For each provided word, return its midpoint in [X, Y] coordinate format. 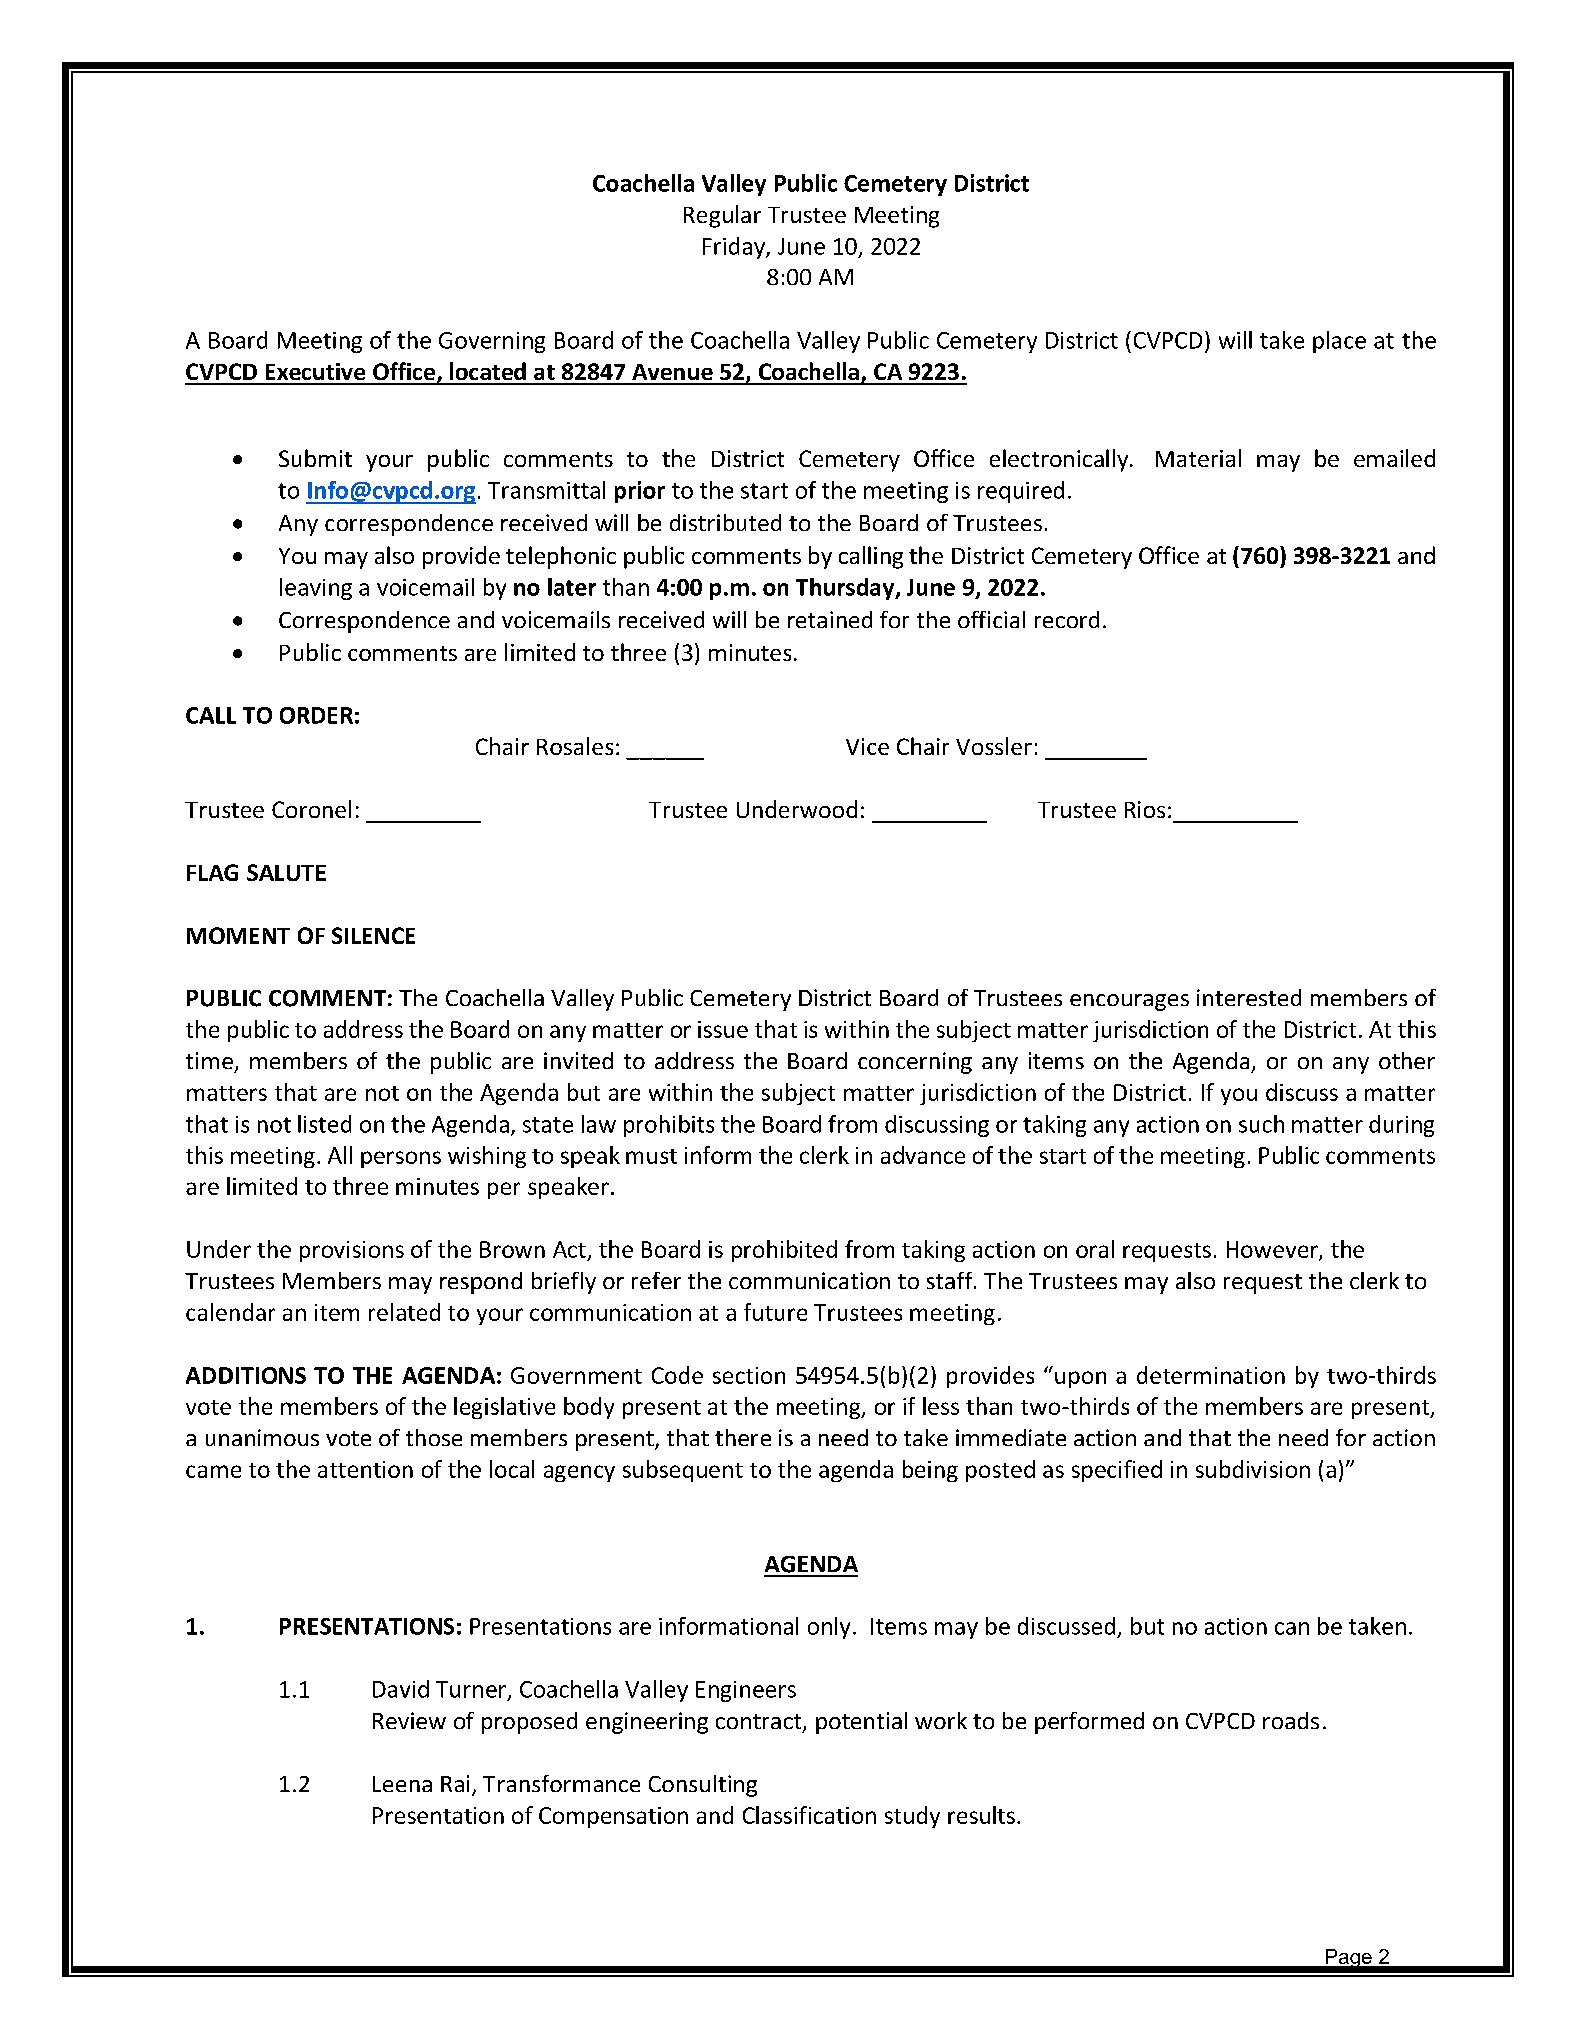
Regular [722, 216]
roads [1291, 1720]
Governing [492, 342]
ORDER [316, 715]
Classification [809, 1815]
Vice [867, 746]
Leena [402, 1784]
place [1339, 342]
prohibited [784, 1251]
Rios [1145, 809]
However [1273, 1250]
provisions [352, 1251]
